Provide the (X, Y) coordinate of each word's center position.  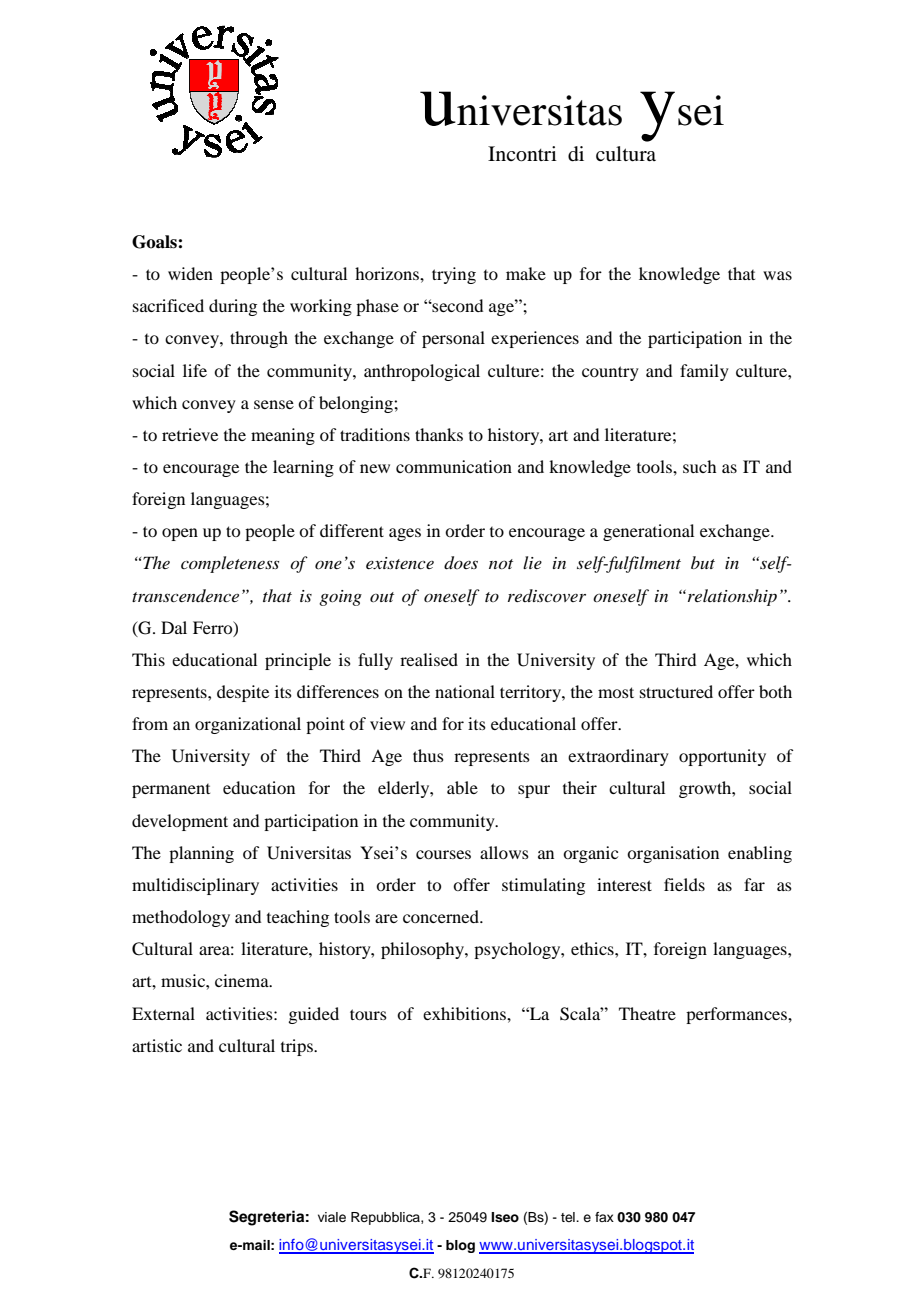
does (461, 563)
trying (454, 275)
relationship (731, 597)
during (233, 307)
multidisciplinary (195, 886)
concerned (442, 916)
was (777, 275)
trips (298, 1047)
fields (684, 884)
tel (569, 1217)
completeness (230, 564)
